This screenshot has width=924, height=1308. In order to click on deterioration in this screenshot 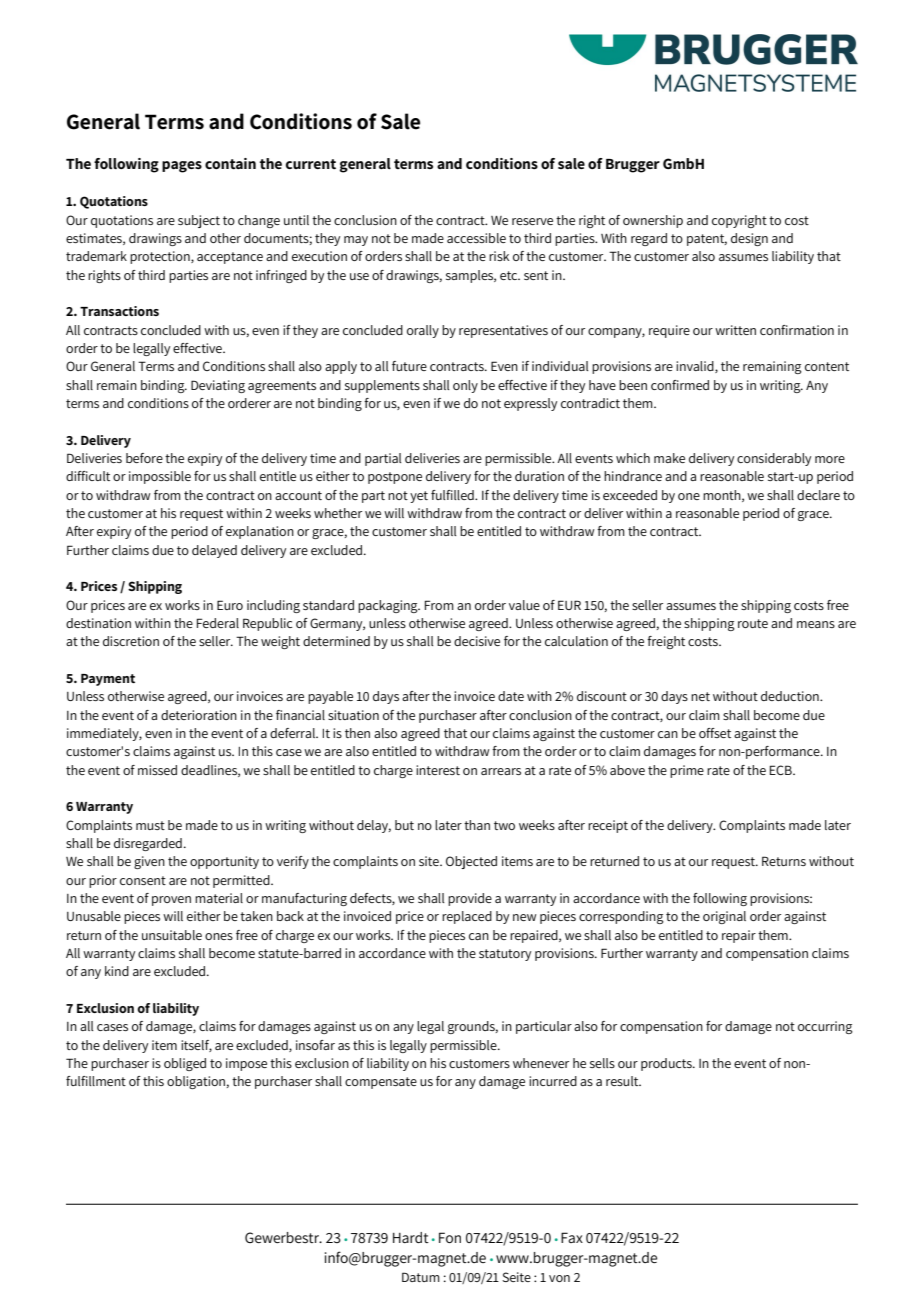, I will do `click(199, 715)`.
